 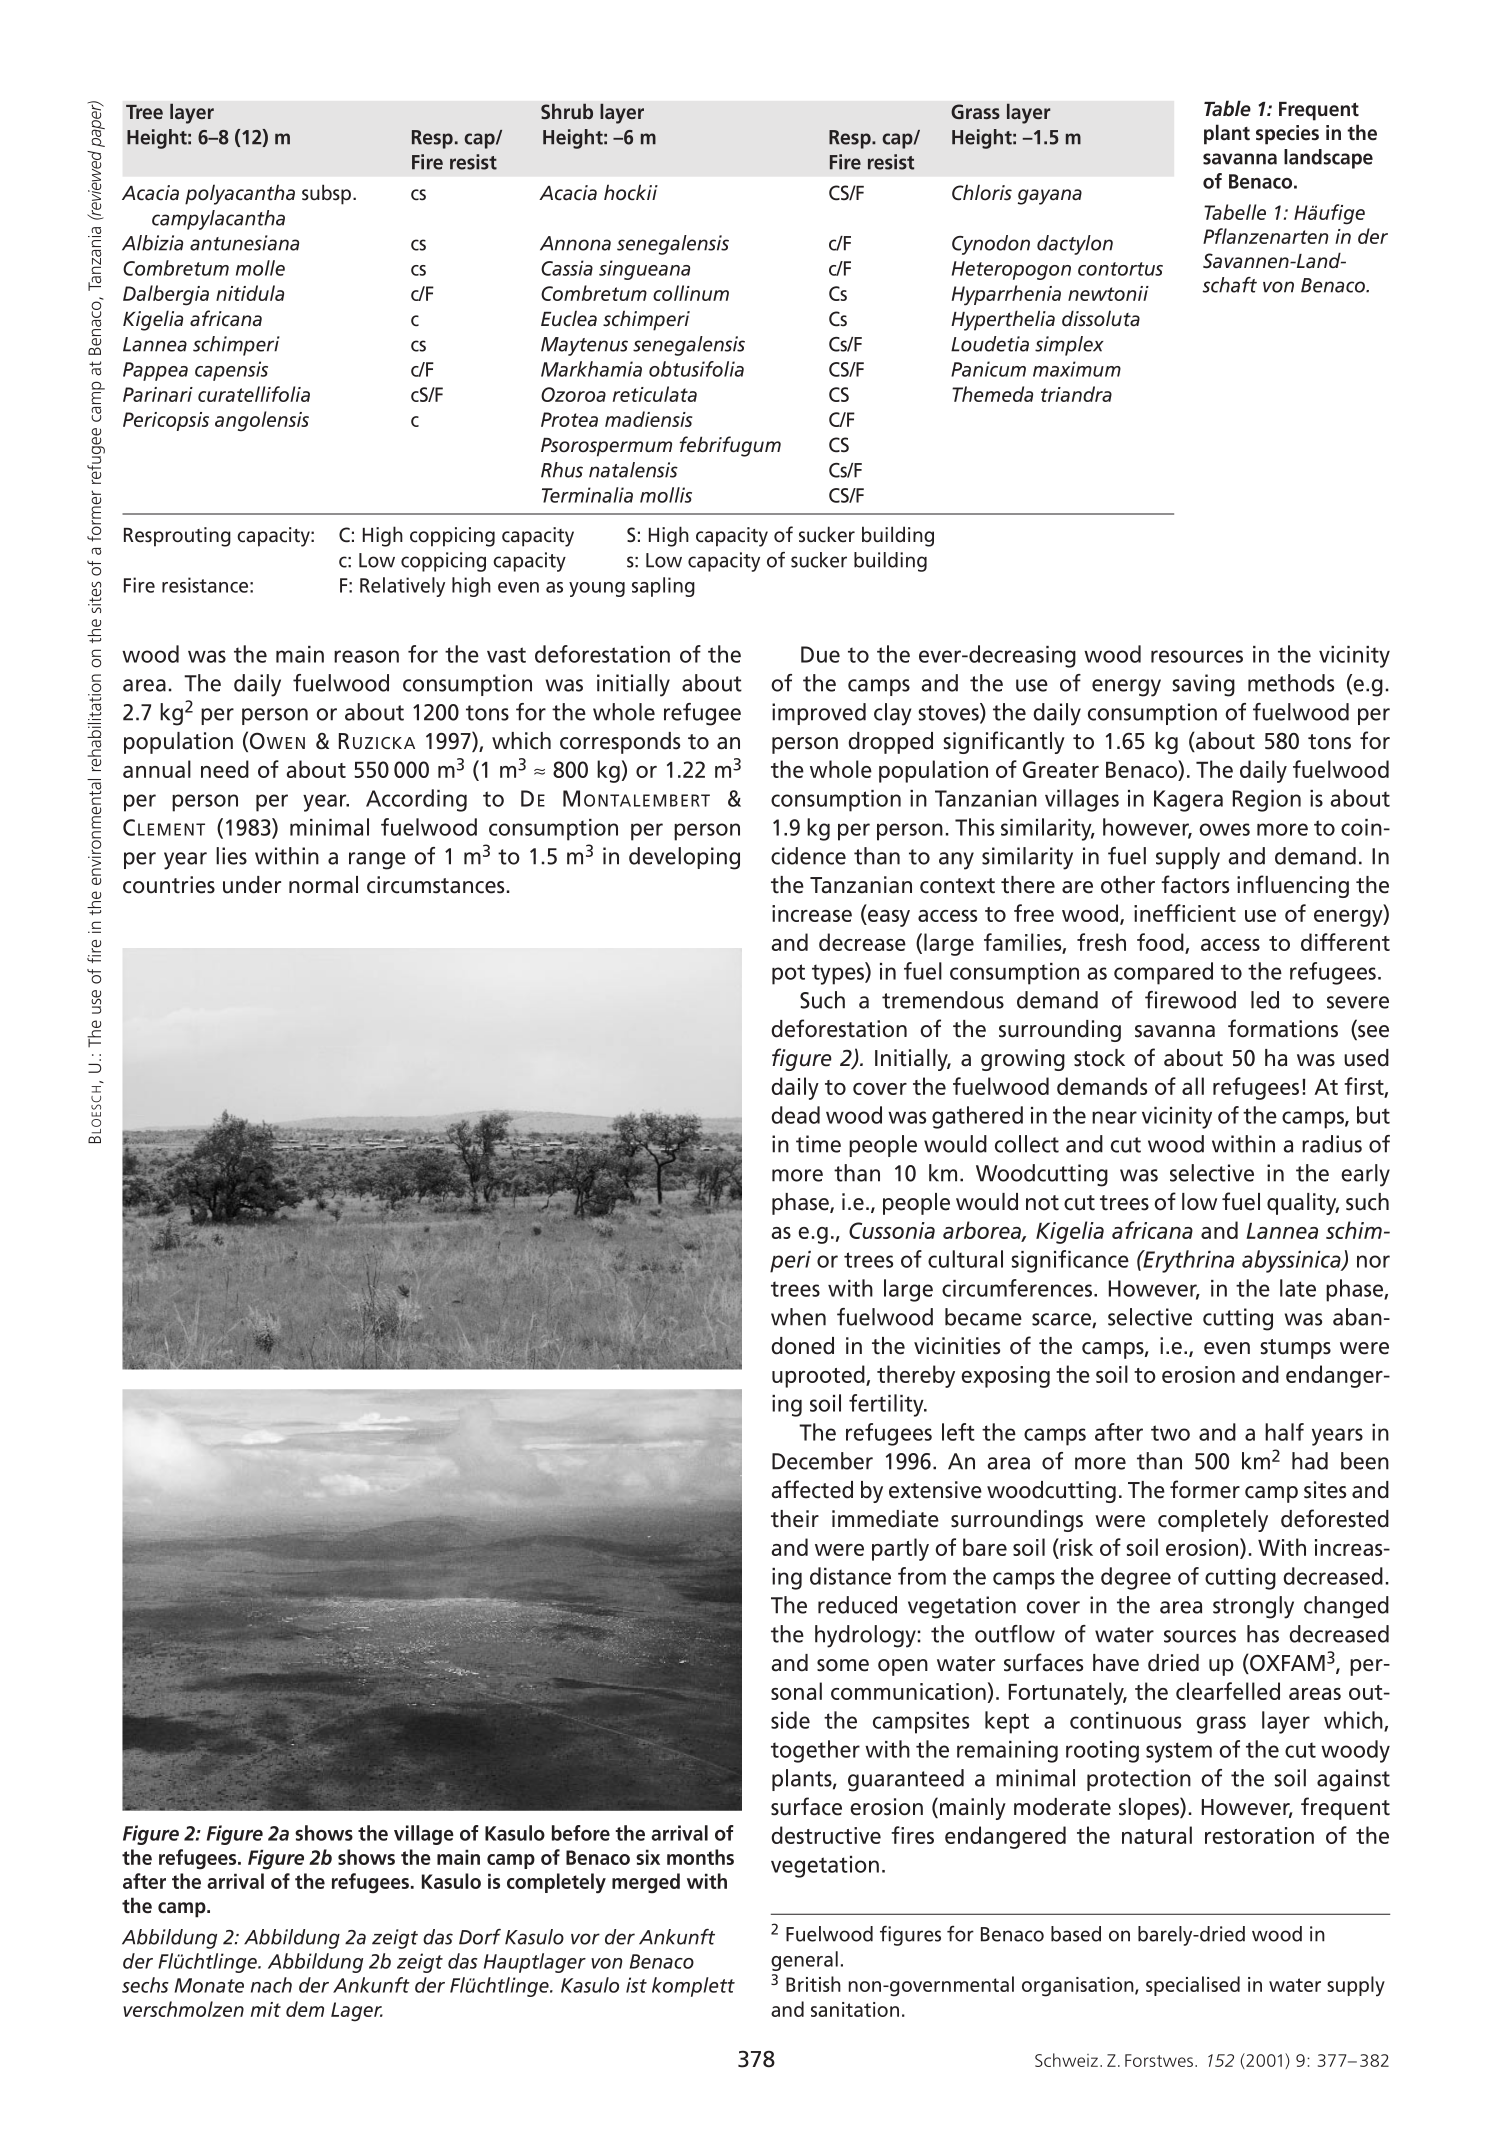 I want to click on their, so click(x=795, y=1519).
